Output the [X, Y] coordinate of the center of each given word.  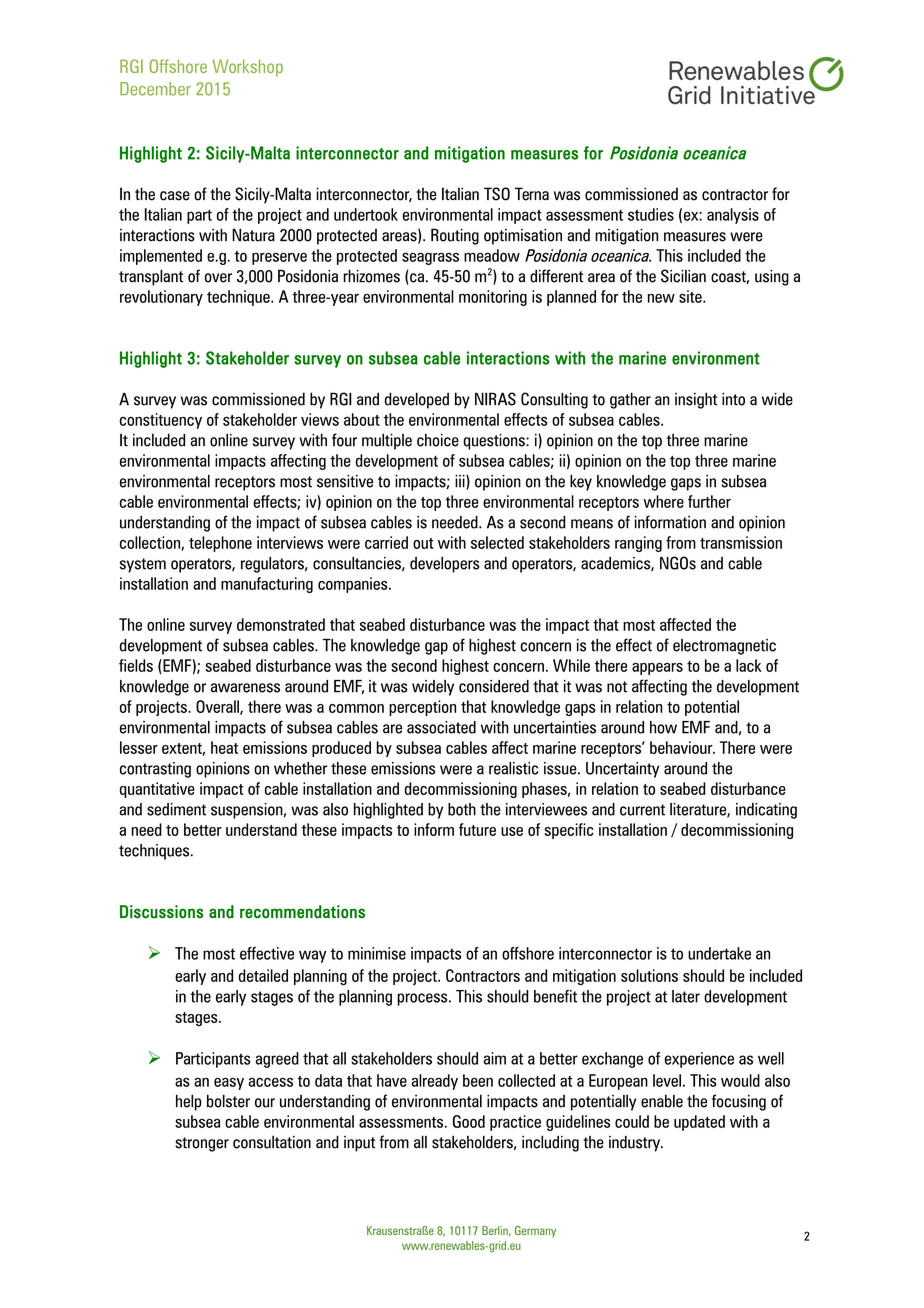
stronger [202, 1144]
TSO [497, 194]
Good [469, 1121]
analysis [733, 216]
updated [699, 1123]
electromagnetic [724, 647]
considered [494, 686]
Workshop [247, 68]
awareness [245, 688]
